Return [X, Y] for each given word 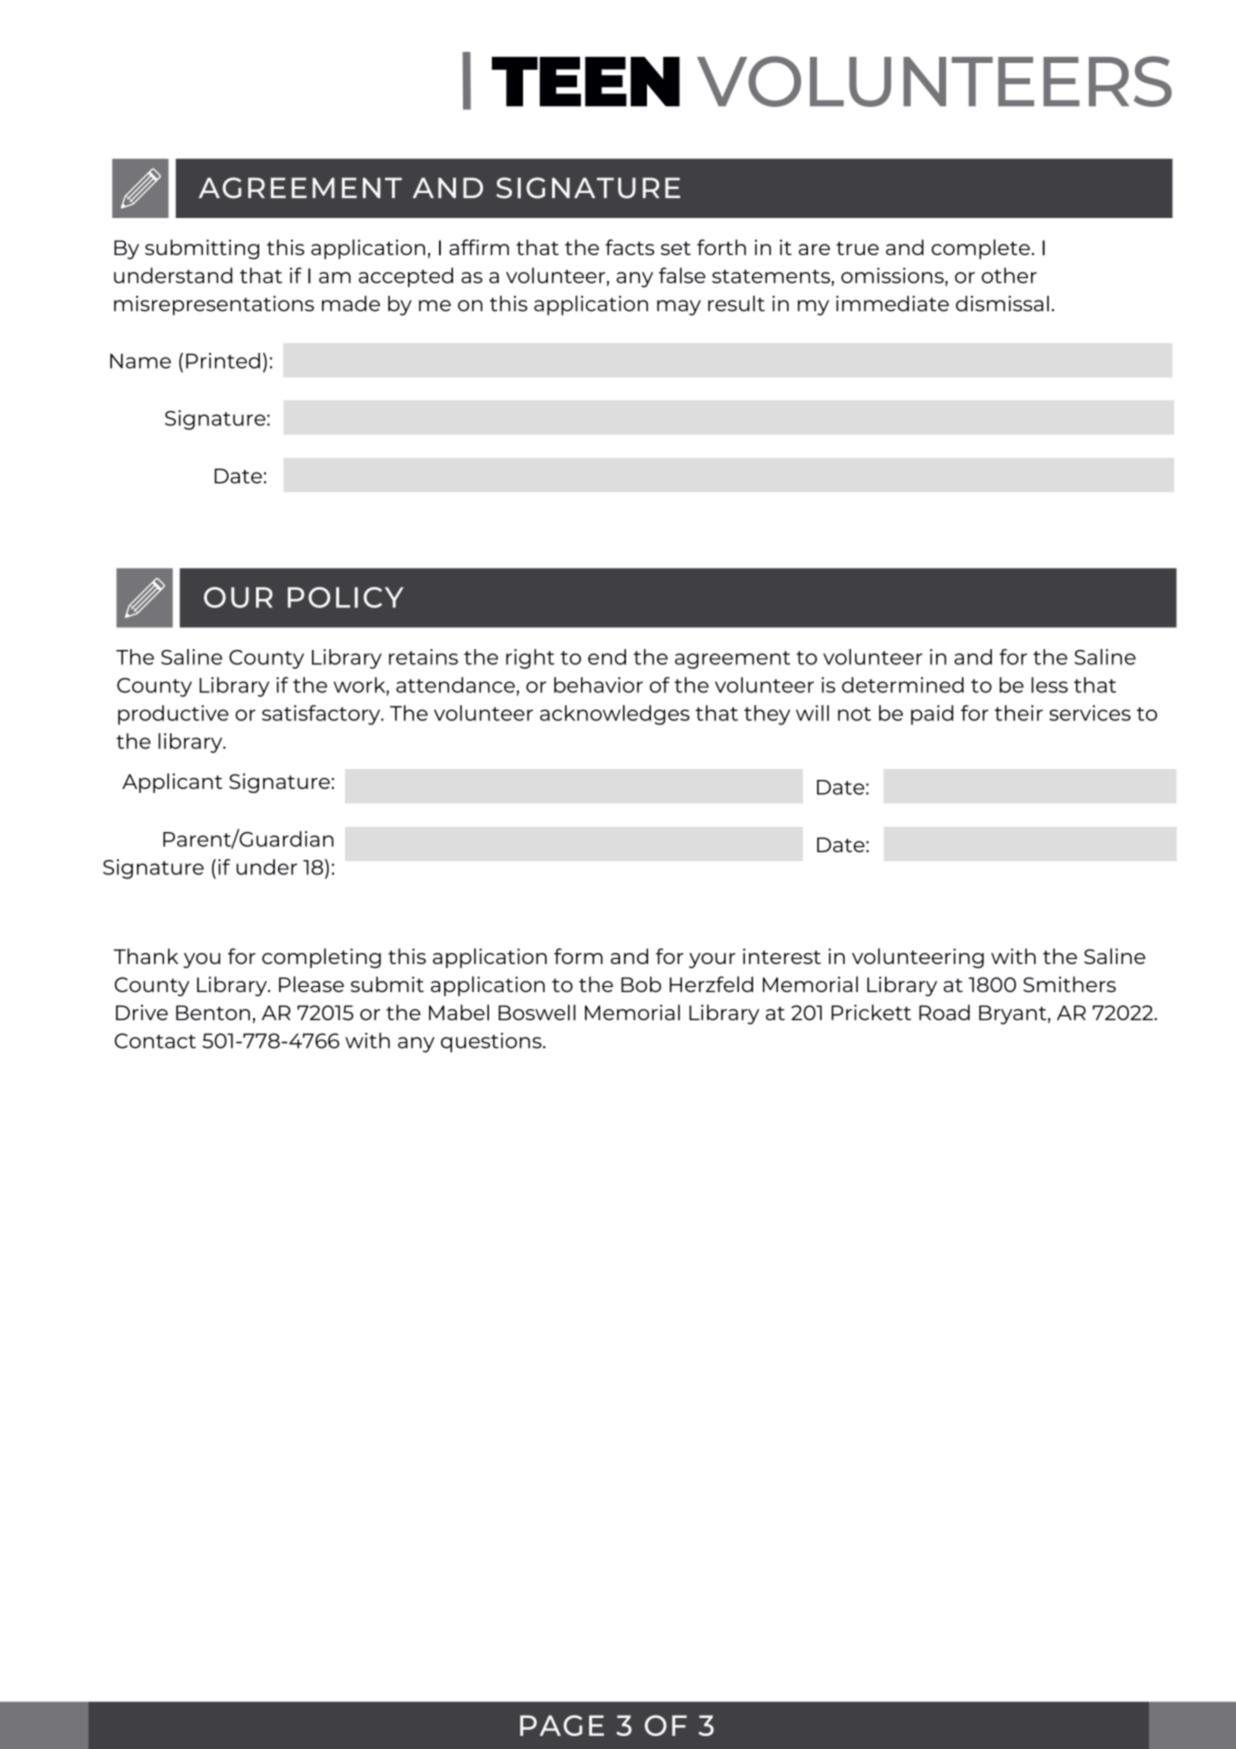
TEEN [586, 82]
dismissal [1002, 303]
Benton [213, 1013]
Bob [641, 984]
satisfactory [322, 715]
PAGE [562, 1725]
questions [492, 1043]
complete [980, 249]
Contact [155, 1041]
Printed [223, 361]
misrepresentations [214, 305]
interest [782, 956]
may [679, 308]
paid [932, 715]
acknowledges [615, 715]
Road [944, 1012]
